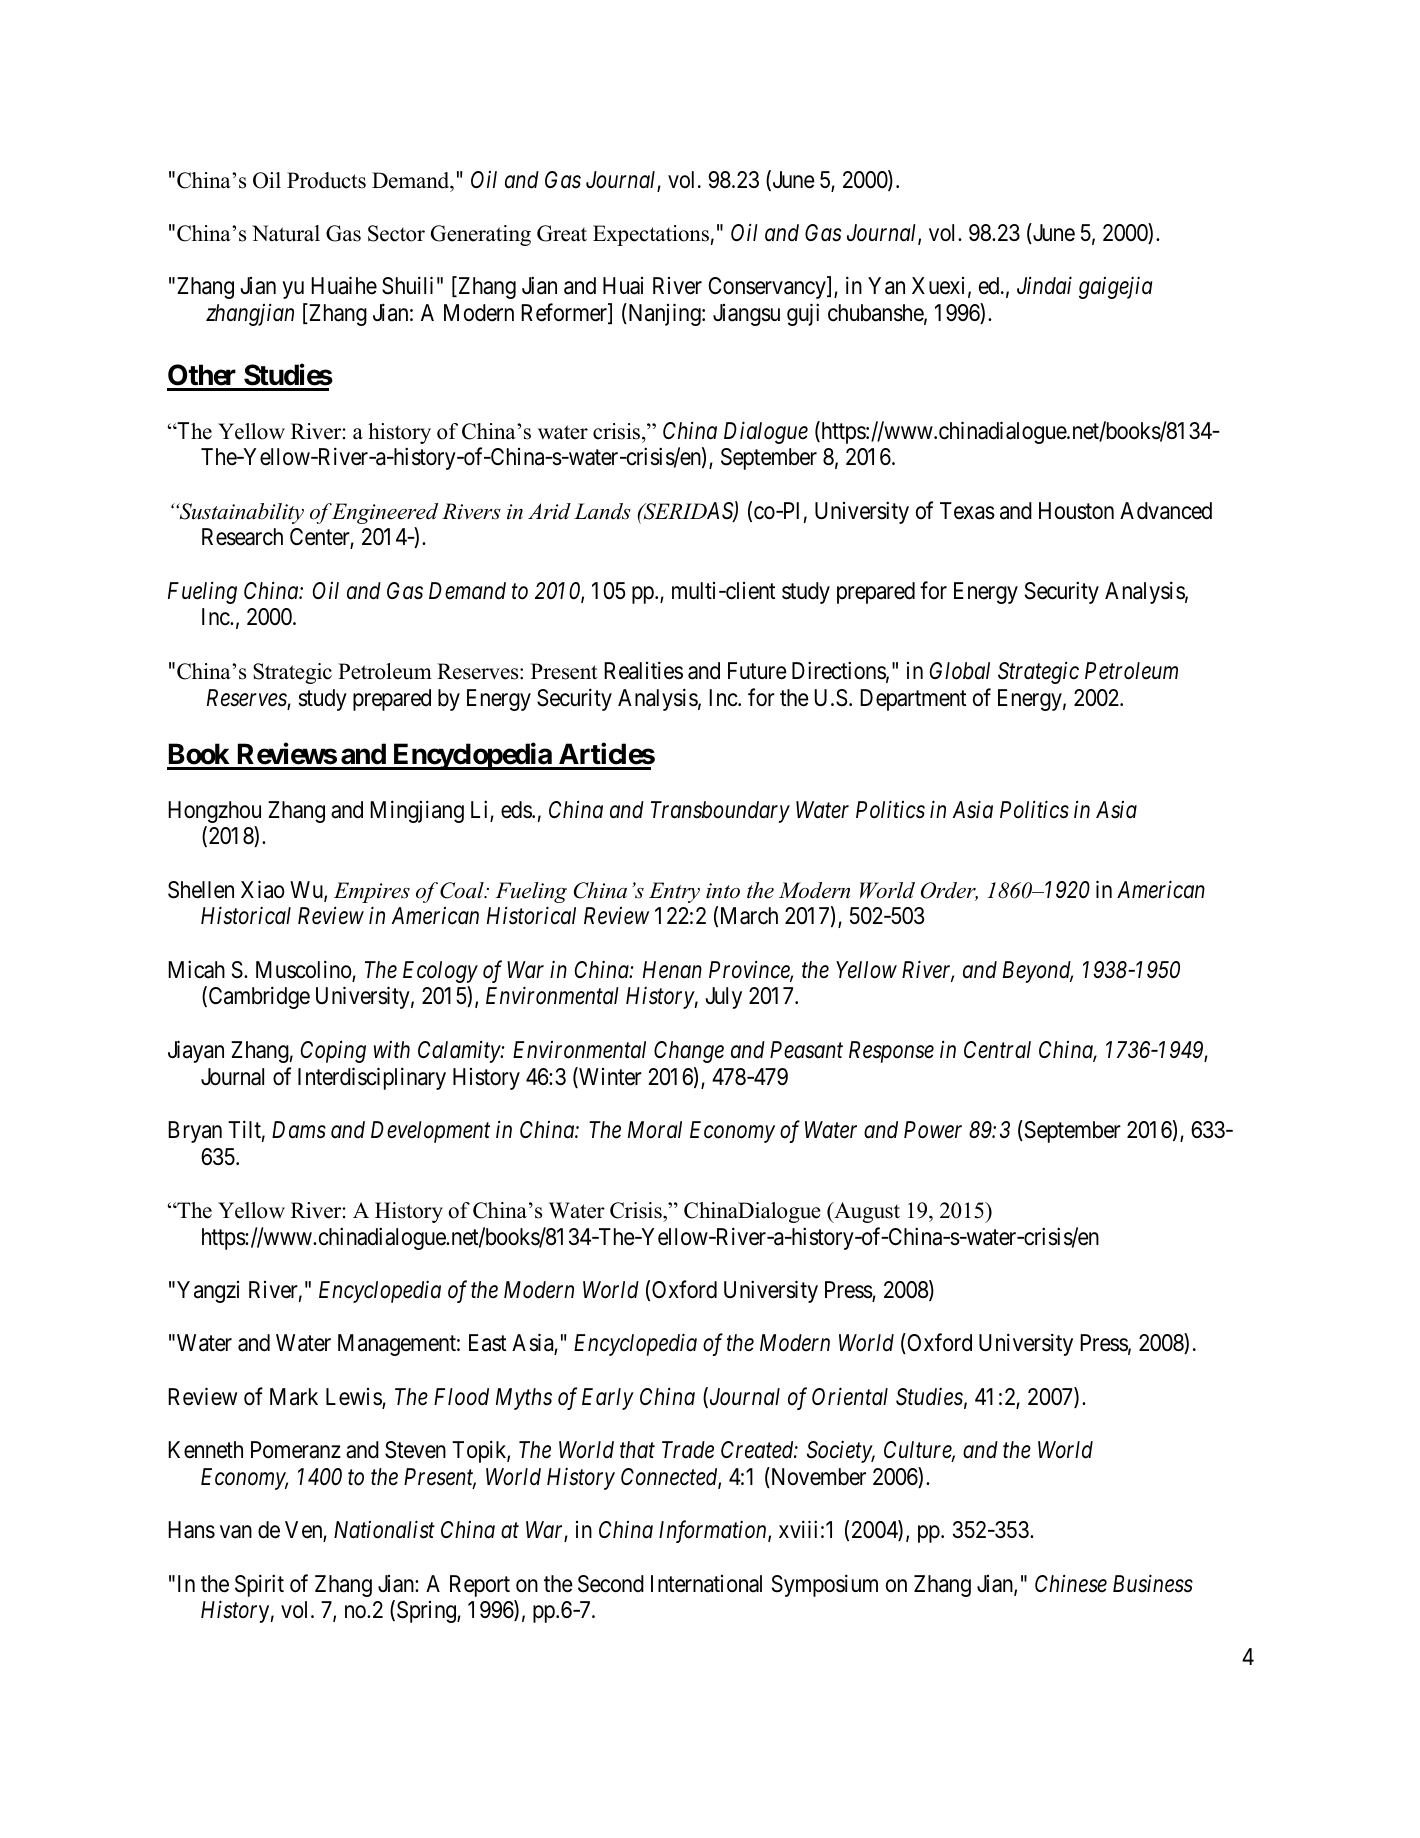 This document has width=1420, height=1838. I want to click on Dams, so click(299, 1130).
